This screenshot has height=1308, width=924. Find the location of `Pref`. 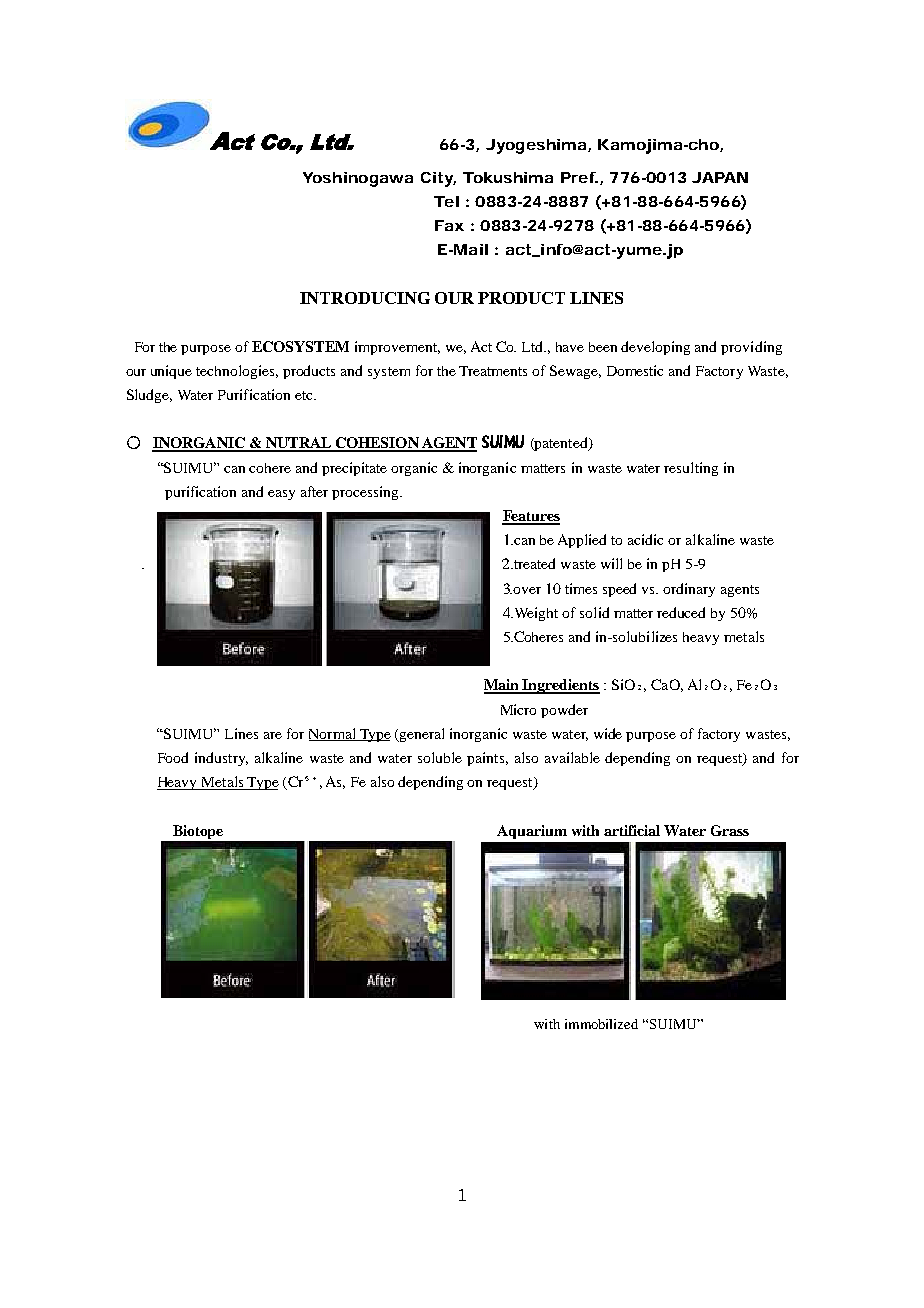

Pref is located at coordinates (579, 177).
